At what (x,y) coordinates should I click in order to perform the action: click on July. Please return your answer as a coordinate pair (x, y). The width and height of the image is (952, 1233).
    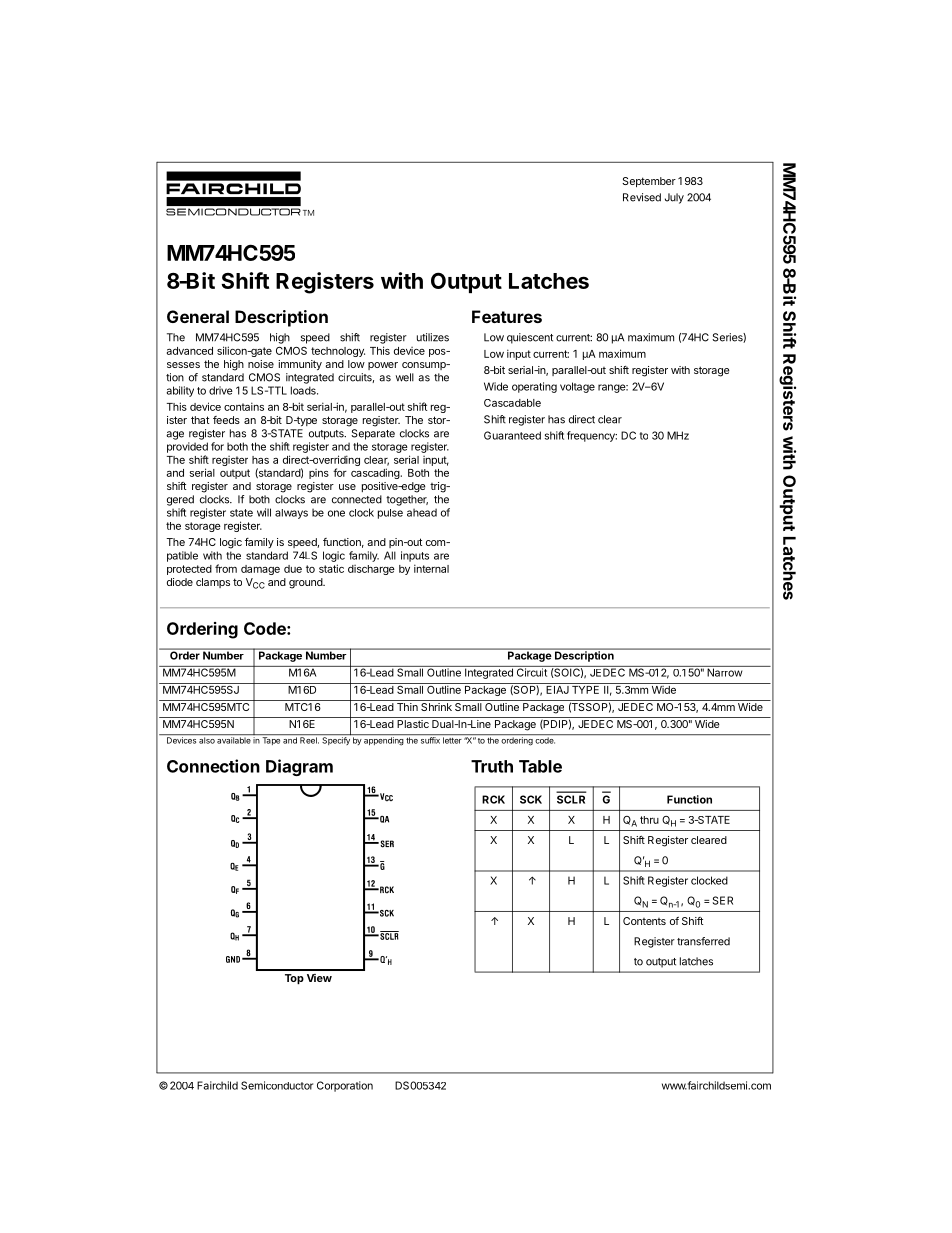
    Looking at the image, I should click on (674, 198).
